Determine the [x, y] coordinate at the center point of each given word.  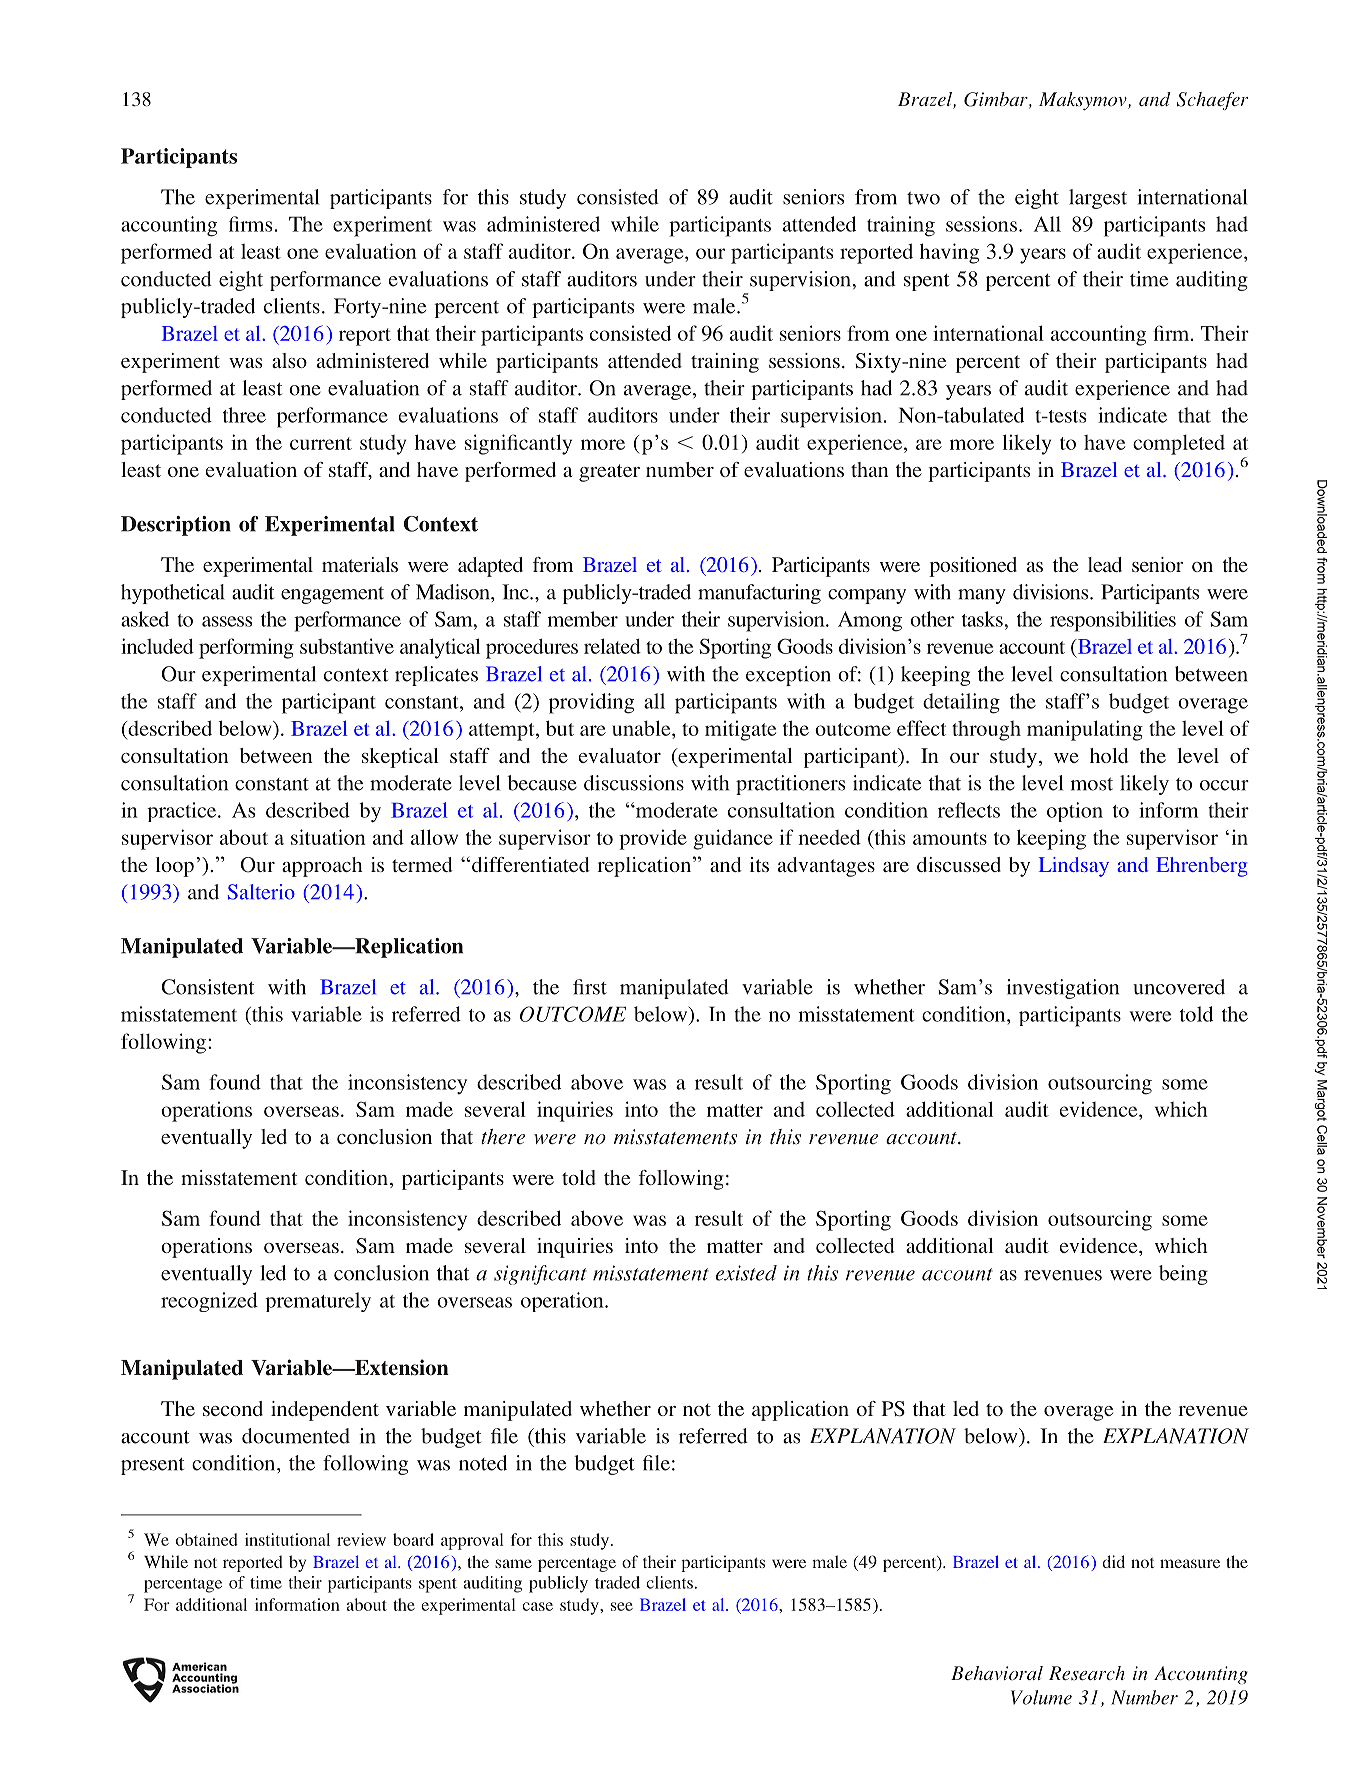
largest [1098, 199]
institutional [287, 1539]
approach [322, 867]
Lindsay [1074, 867]
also [289, 360]
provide [653, 839]
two [923, 198]
